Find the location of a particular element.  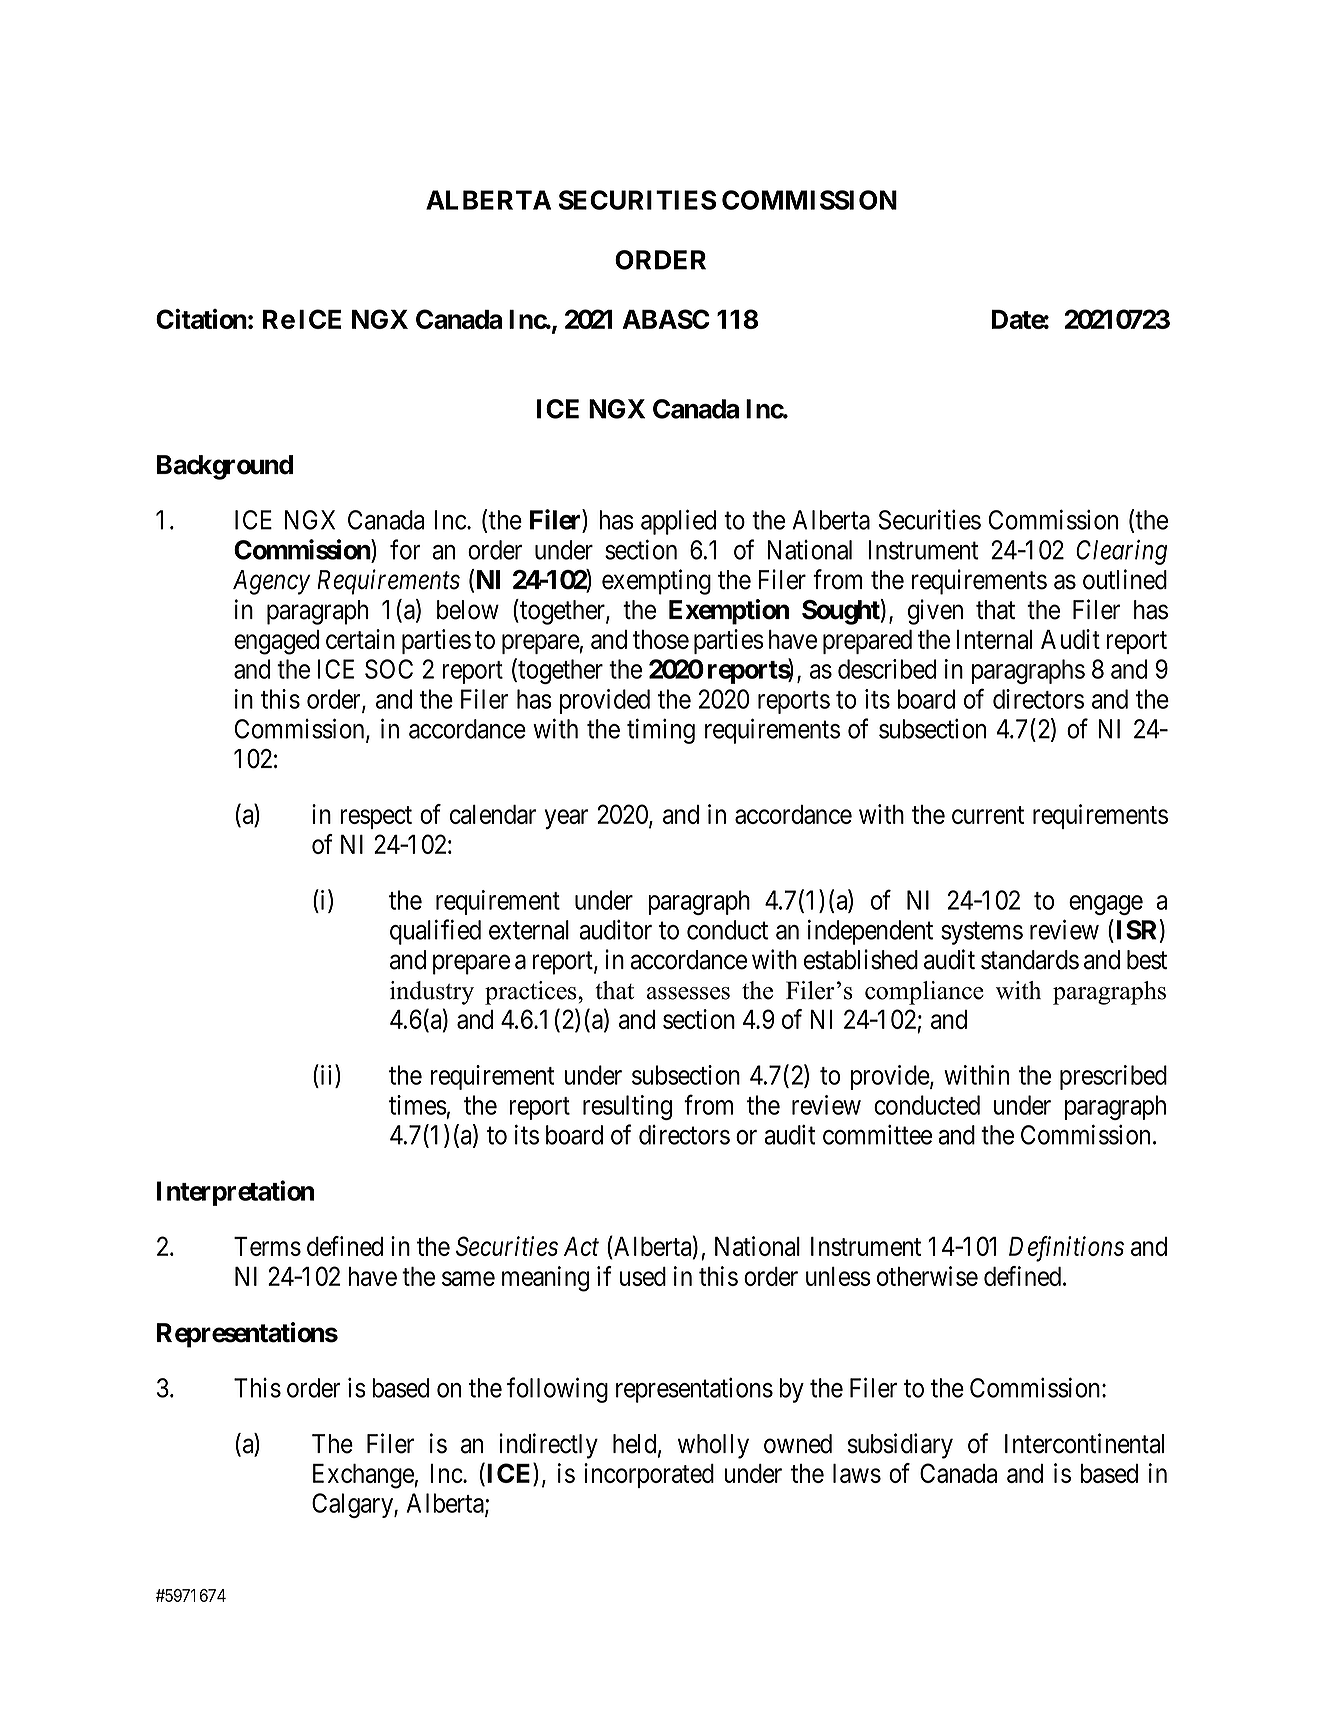

Internal is located at coordinates (994, 639).
